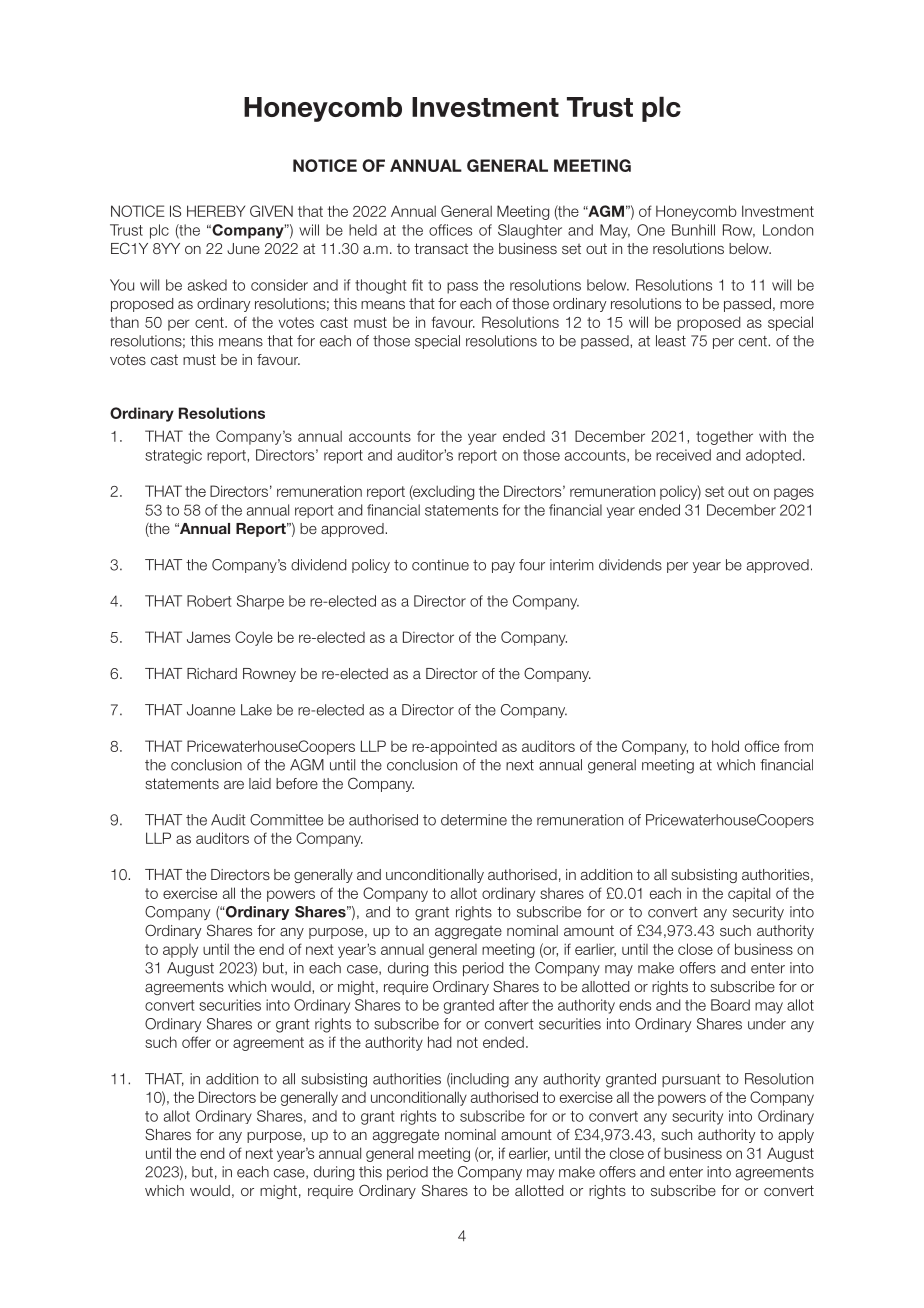 This screenshot has width=924, height=1308. What do you see at coordinates (725, 746) in the screenshot?
I see `hold` at bounding box center [725, 746].
